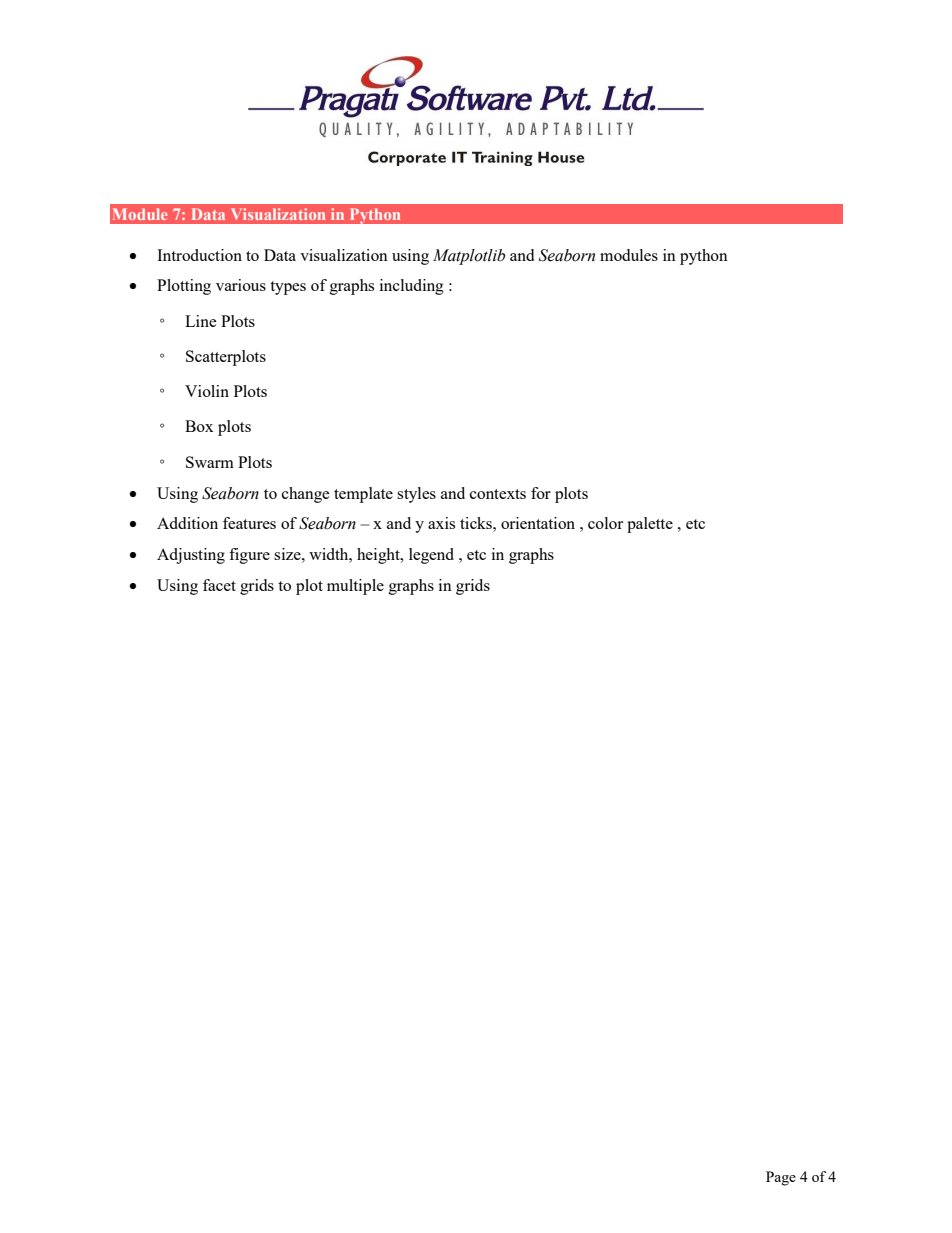  What do you see at coordinates (355, 587) in the page?
I see `multiple` at bounding box center [355, 587].
